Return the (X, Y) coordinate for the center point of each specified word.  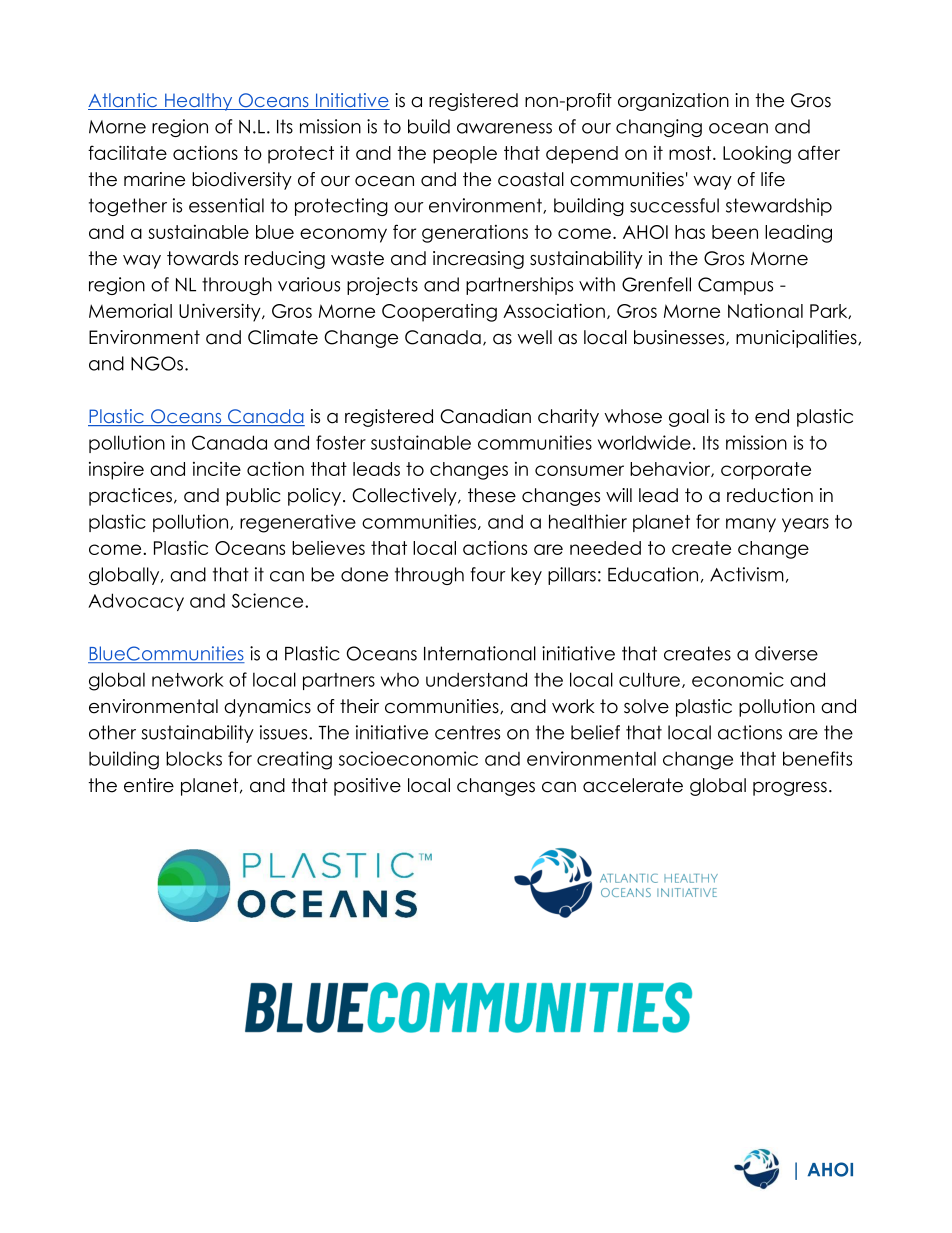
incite (217, 469)
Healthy (199, 102)
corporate (766, 471)
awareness (504, 128)
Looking (757, 154)
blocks (194, 758)
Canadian (485, 416)
